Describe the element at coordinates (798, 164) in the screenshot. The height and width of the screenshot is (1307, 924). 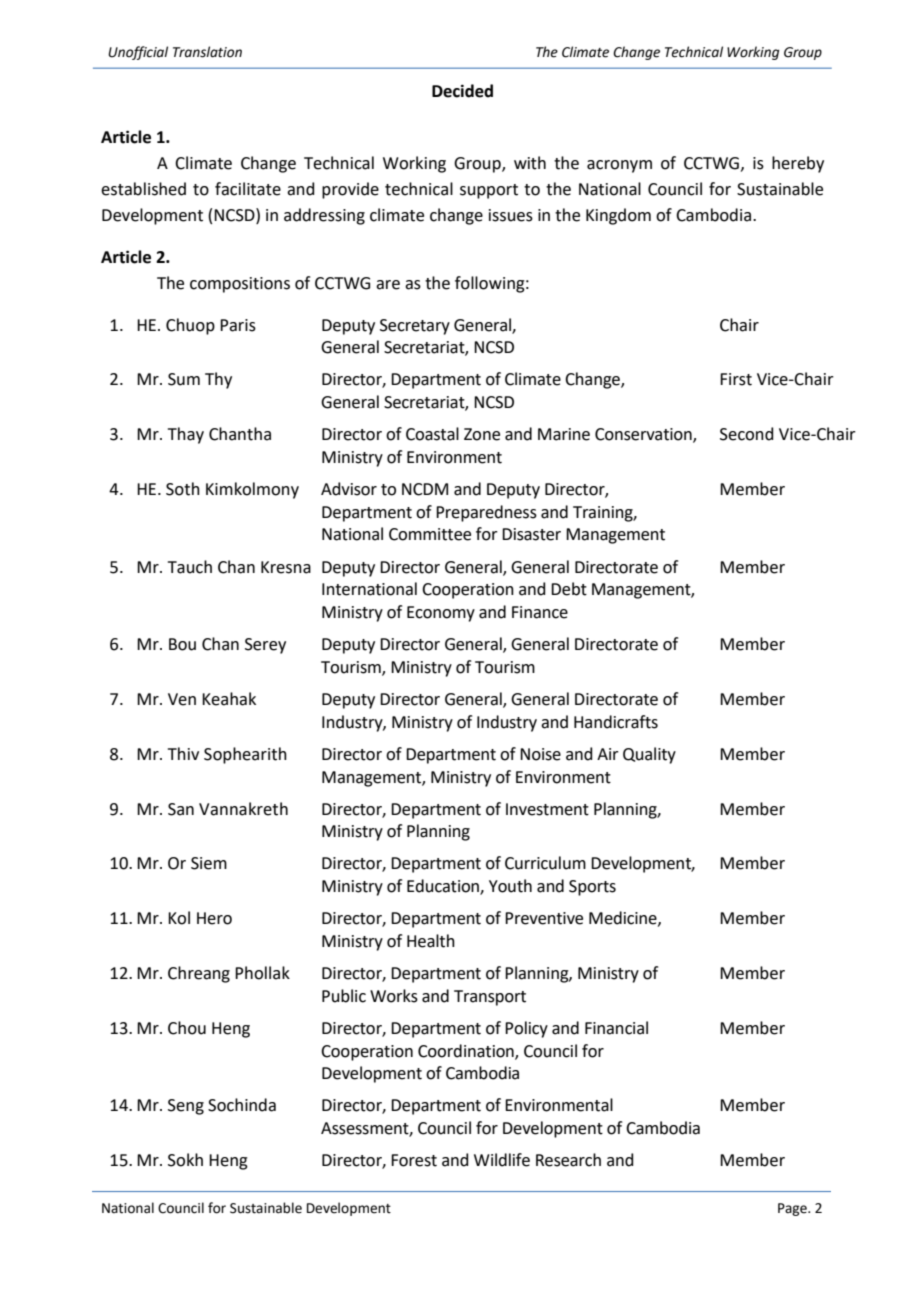
I see `hereby` at that location.
